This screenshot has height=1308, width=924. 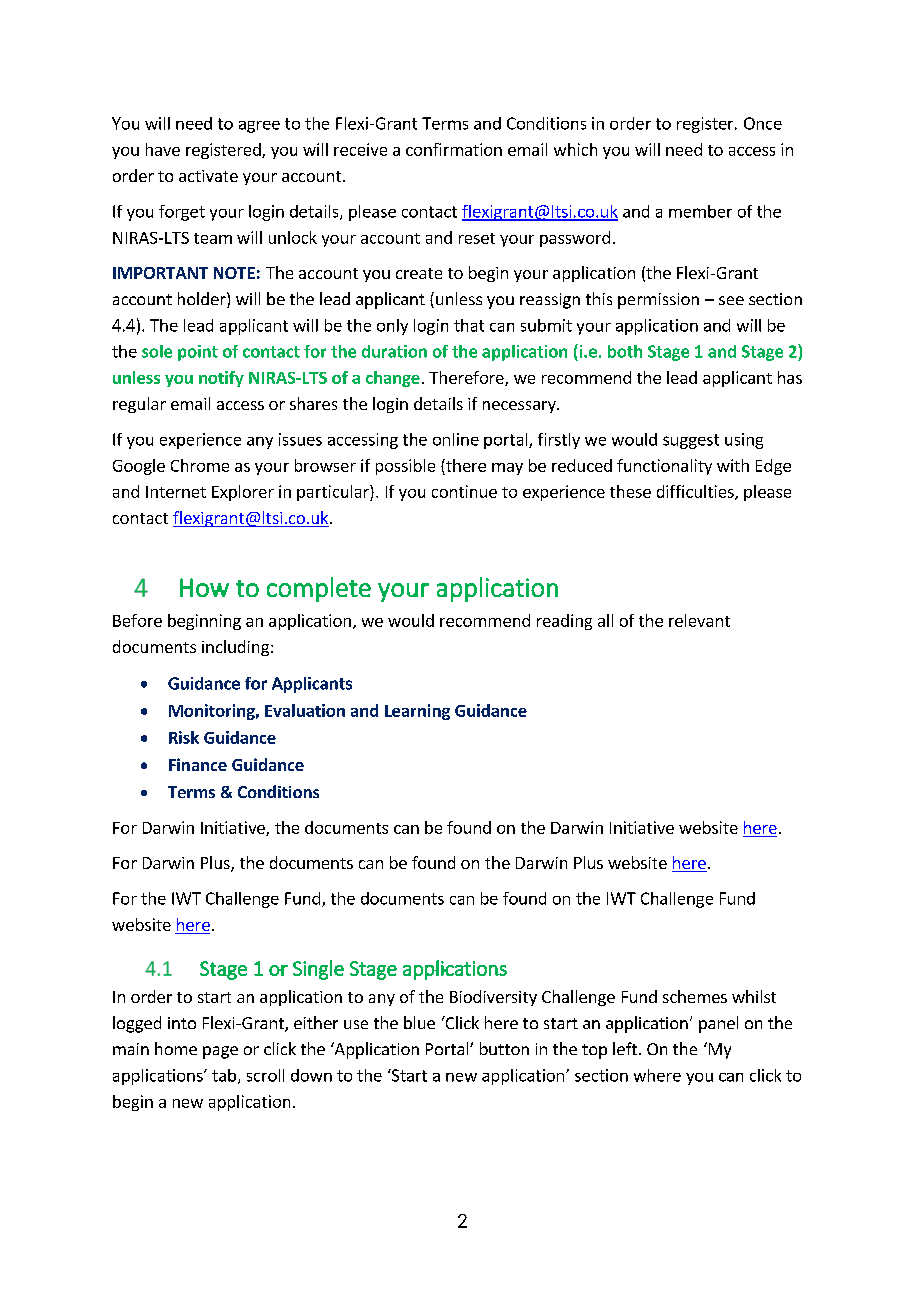 What do you see at coordinates (718, 1024) in the screenshot?
I see `panel` at bounding box center [718, 1024].
